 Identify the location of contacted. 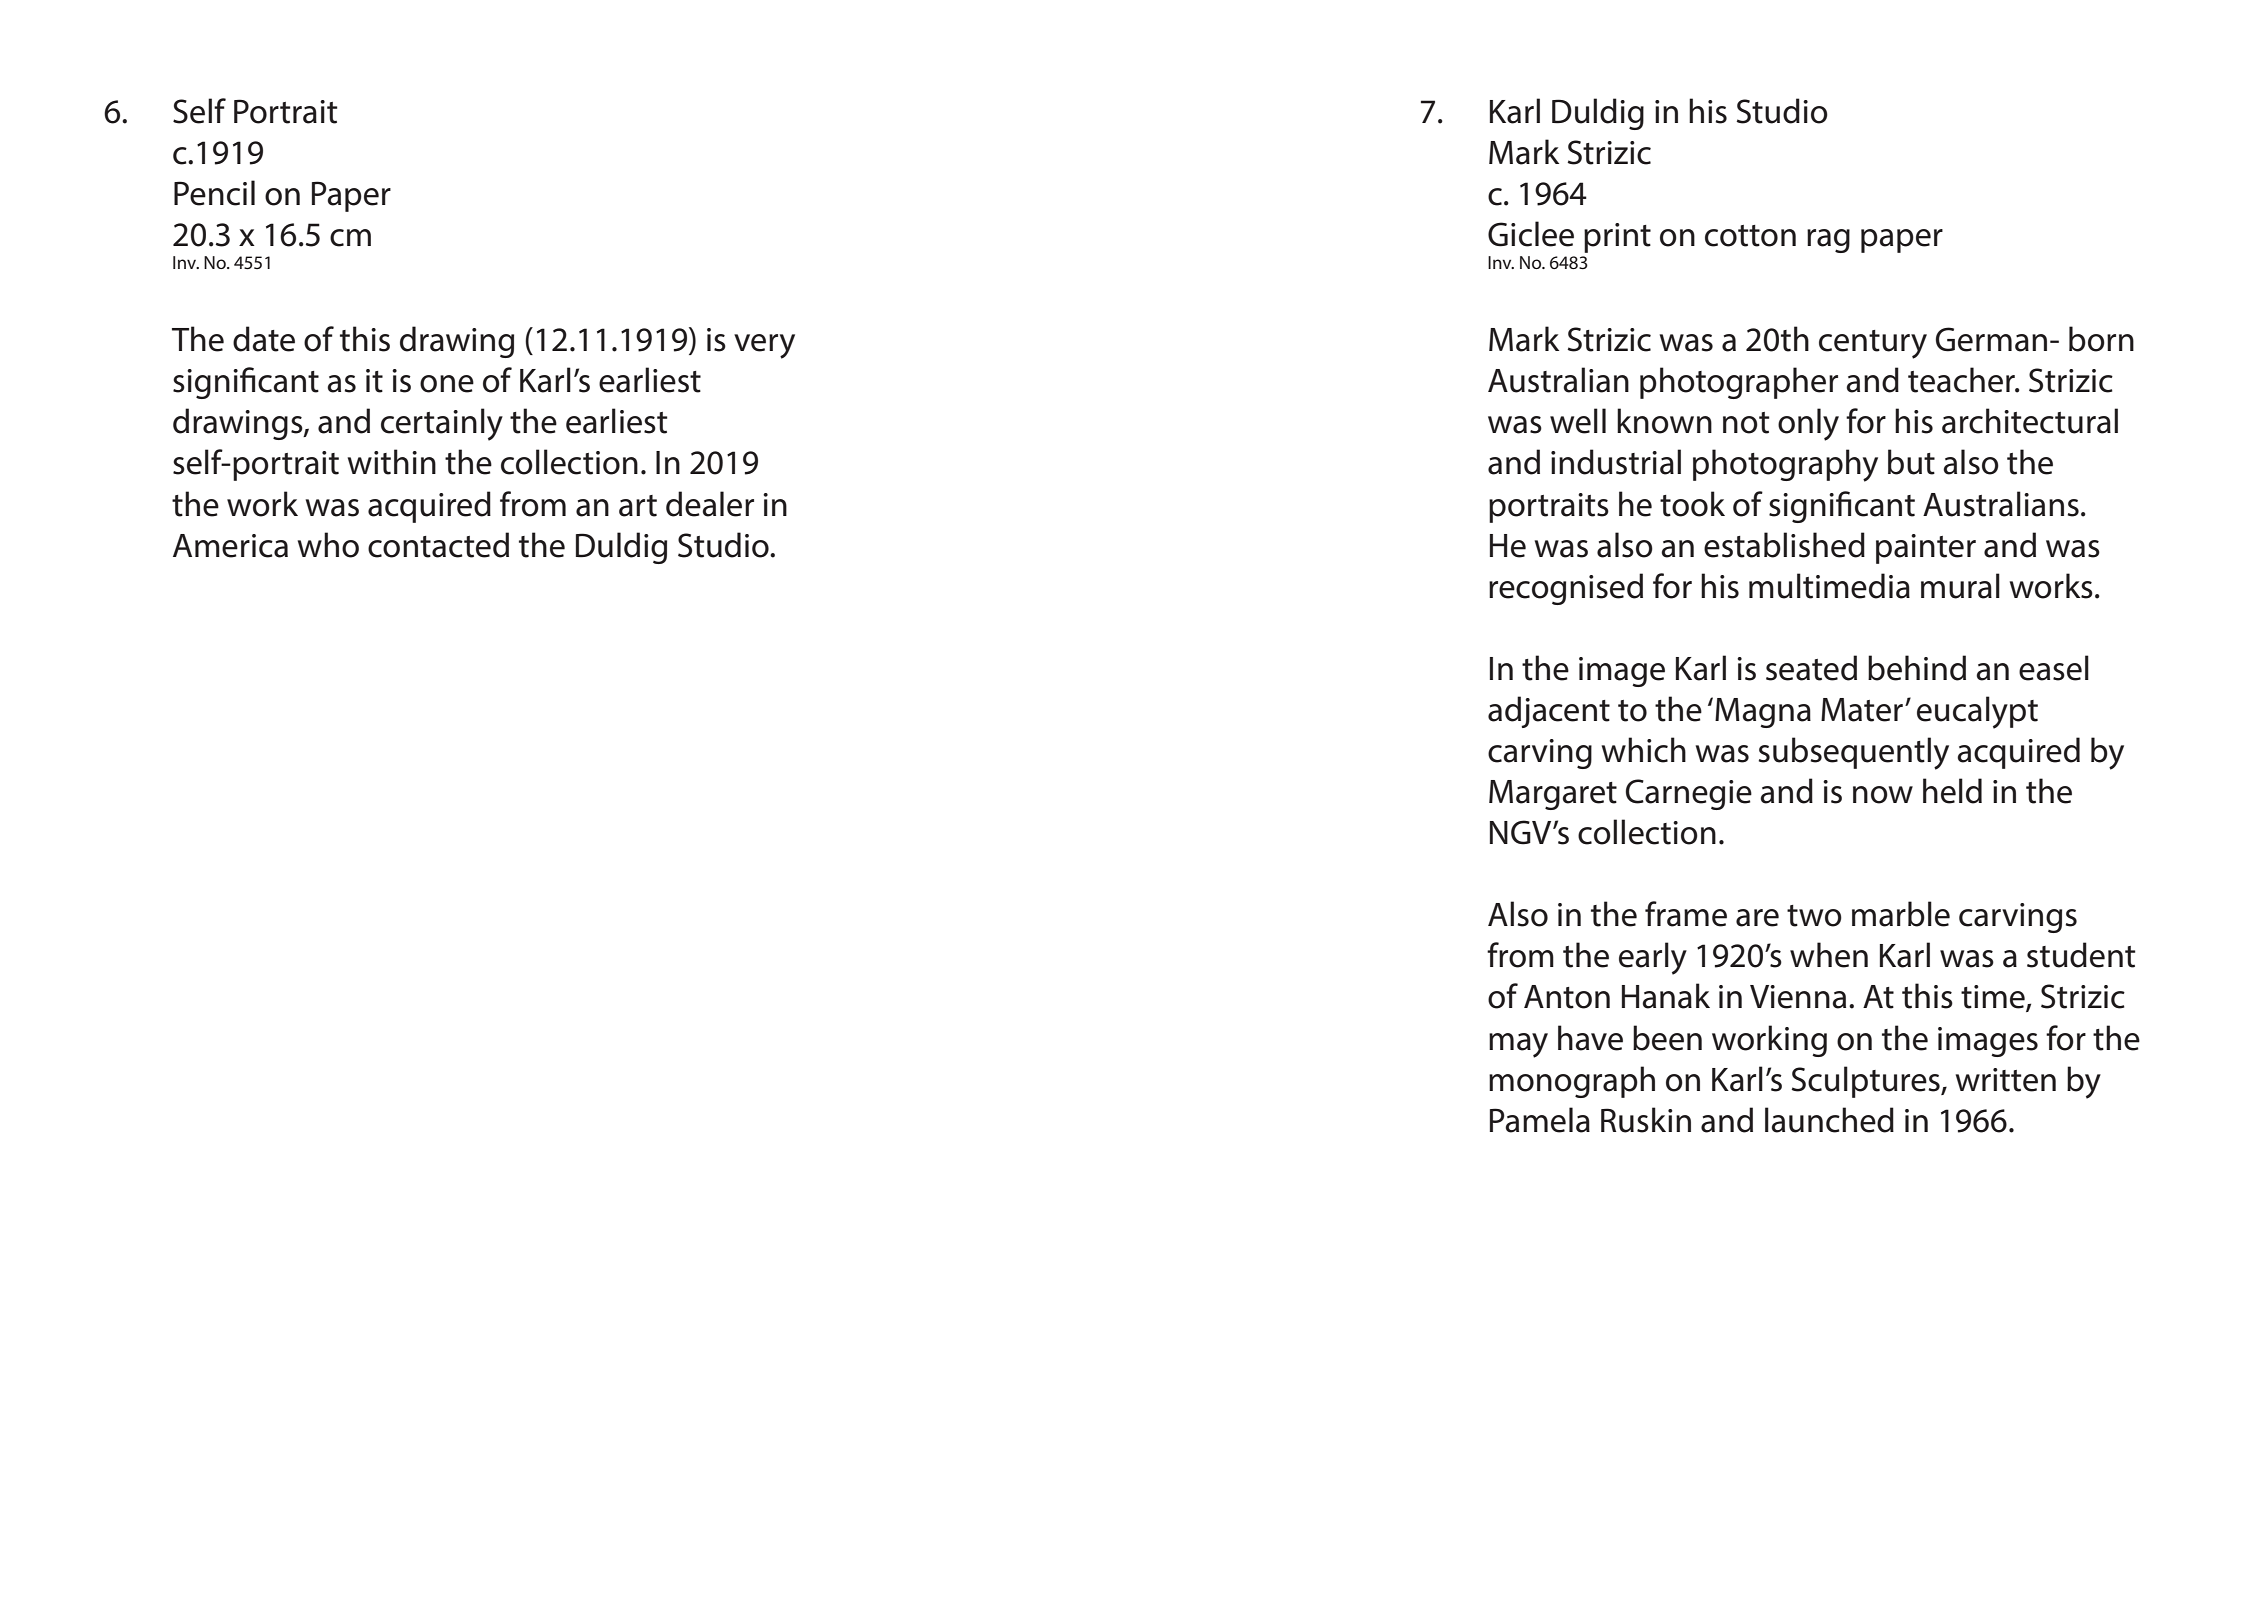
(438, 545).
